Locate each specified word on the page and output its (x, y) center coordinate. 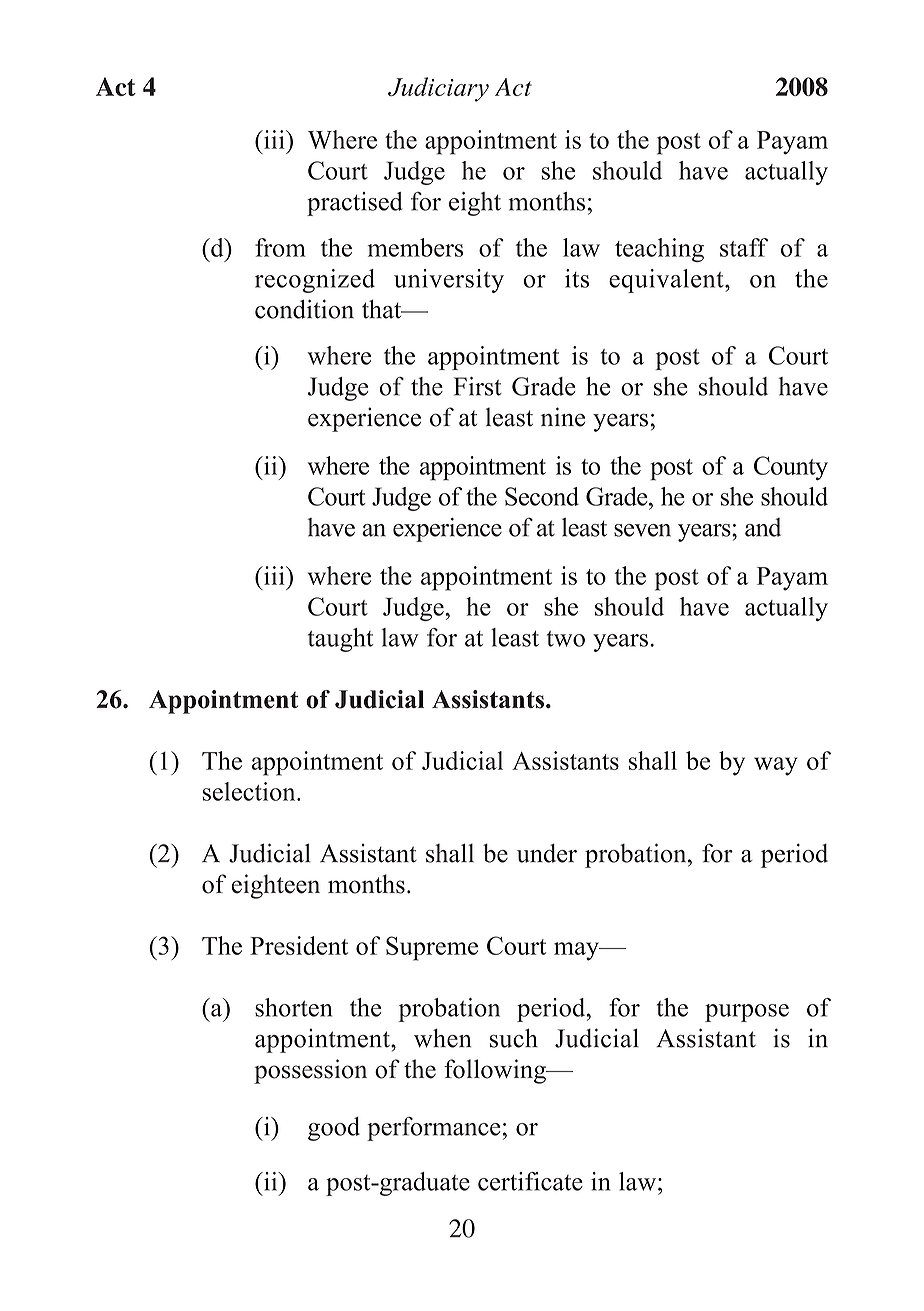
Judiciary (438, 89)
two (566, 639)
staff (744, 247)
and (763, 527)
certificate (530, 1181)
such (514, 1038)
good (334, 1129)
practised (355, 204)
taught (340, 640)
